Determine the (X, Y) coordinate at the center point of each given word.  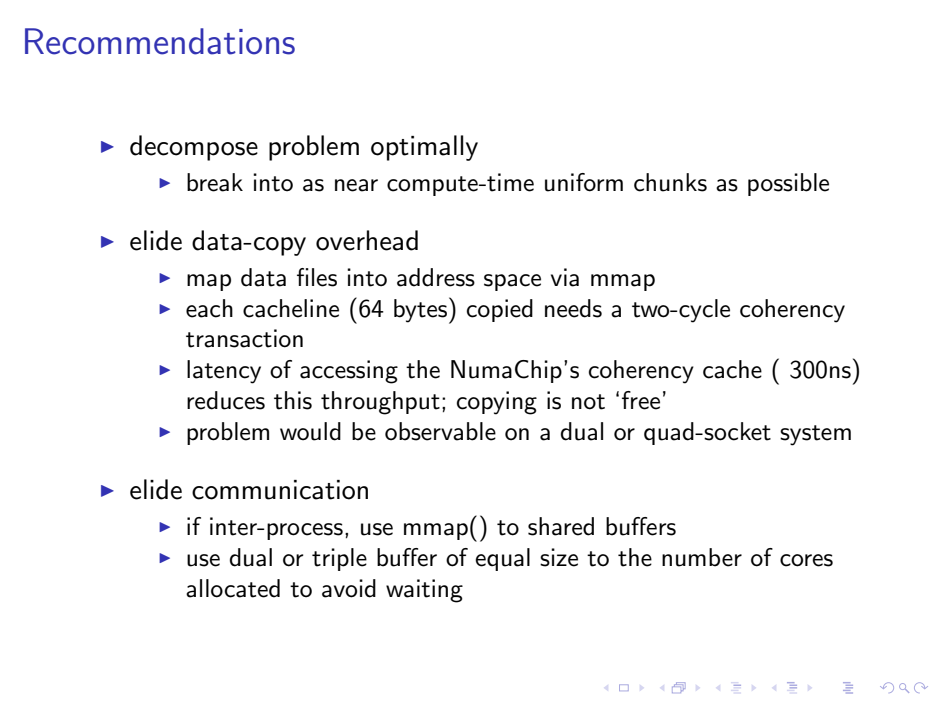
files (317, 277)
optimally (424, 148)
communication (280, 490)
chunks (670, 182)
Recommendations (160, 41)
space (512, 282)
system (815, 435)
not (588, 402)
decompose (194, 148)
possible (788, 184)
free (641, 400)
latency (224, 372)
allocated (233, 588)
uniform (584, 182)
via (565, 277)
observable (440, 431)
